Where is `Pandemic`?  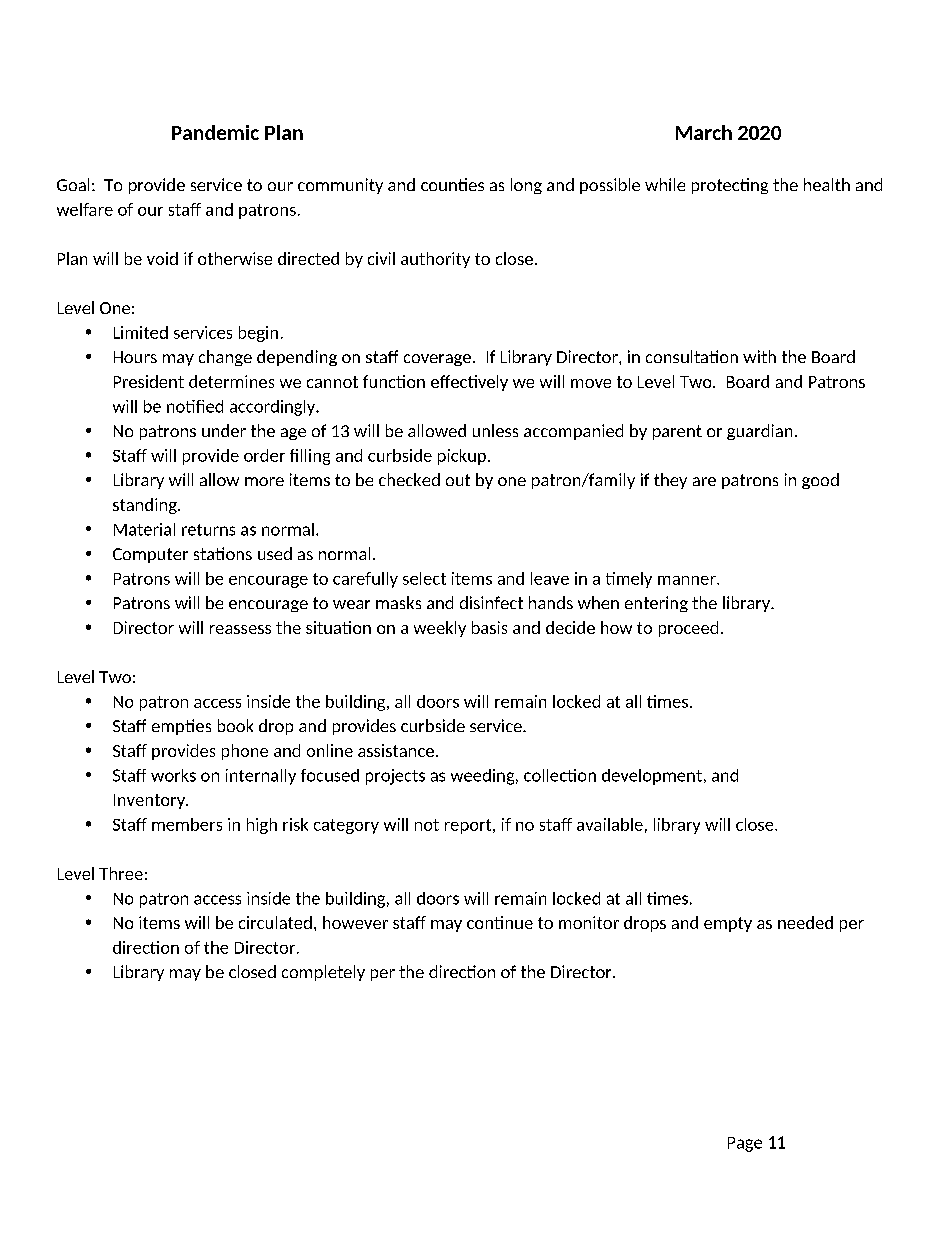
Pandemic is located at coordinates (215, 132).
